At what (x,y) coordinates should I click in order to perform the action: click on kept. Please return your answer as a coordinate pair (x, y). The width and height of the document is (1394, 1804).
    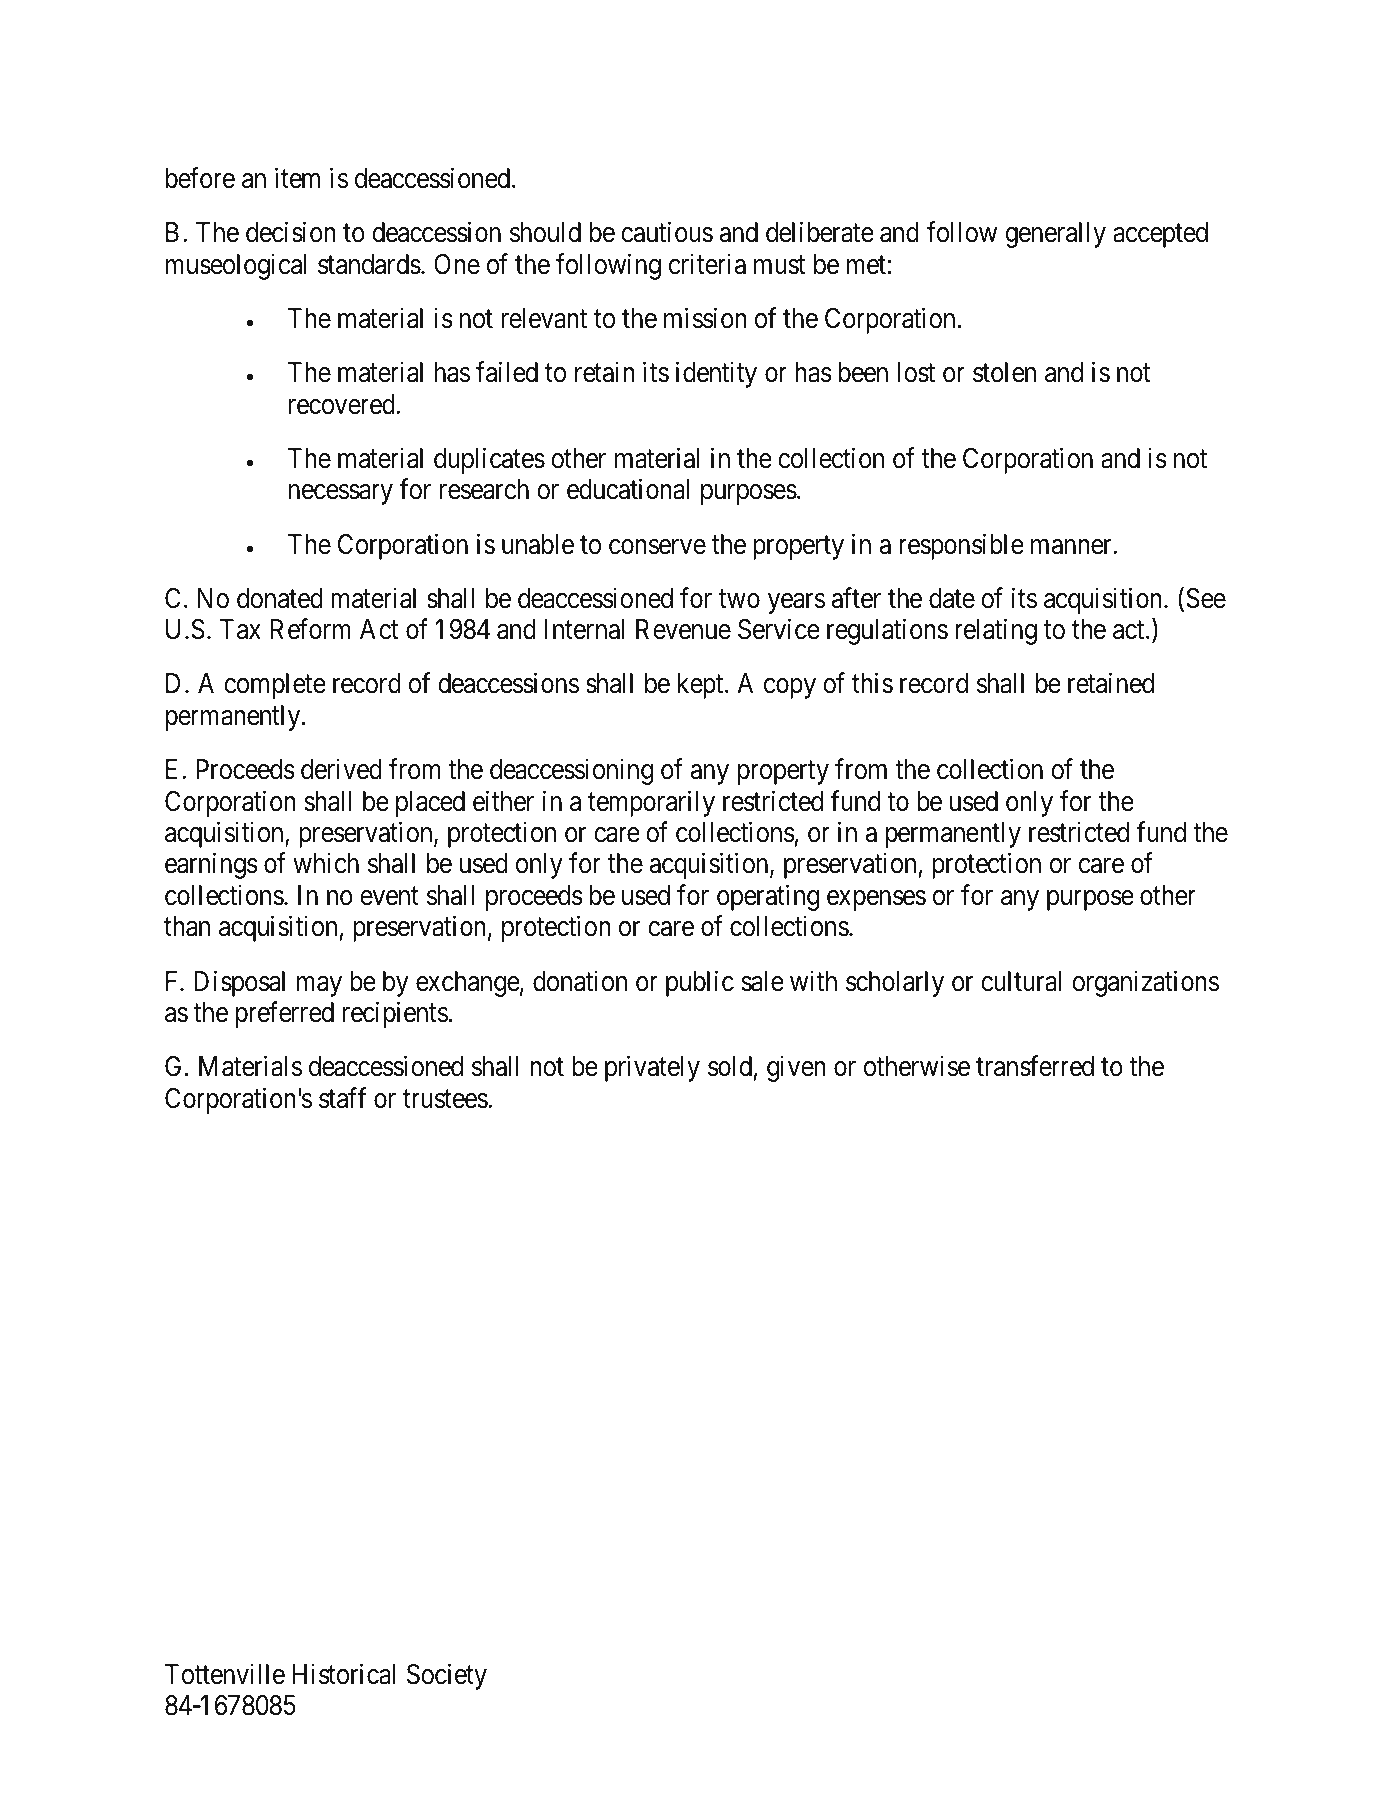
    Looking at the image, I should click on (702, 686).
